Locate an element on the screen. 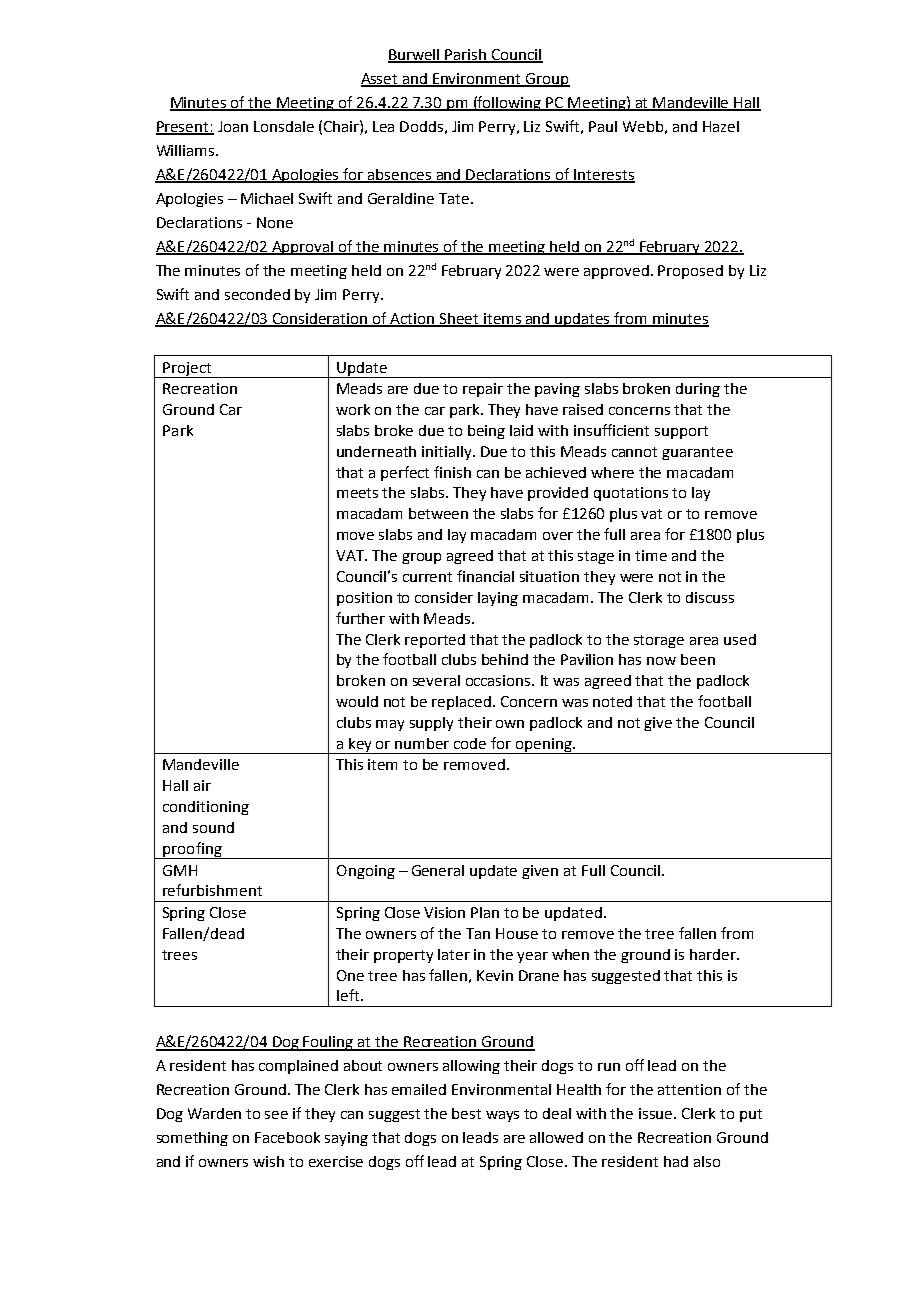 The image size is (924, 1308). best is located at coordinates (466, 1113).
